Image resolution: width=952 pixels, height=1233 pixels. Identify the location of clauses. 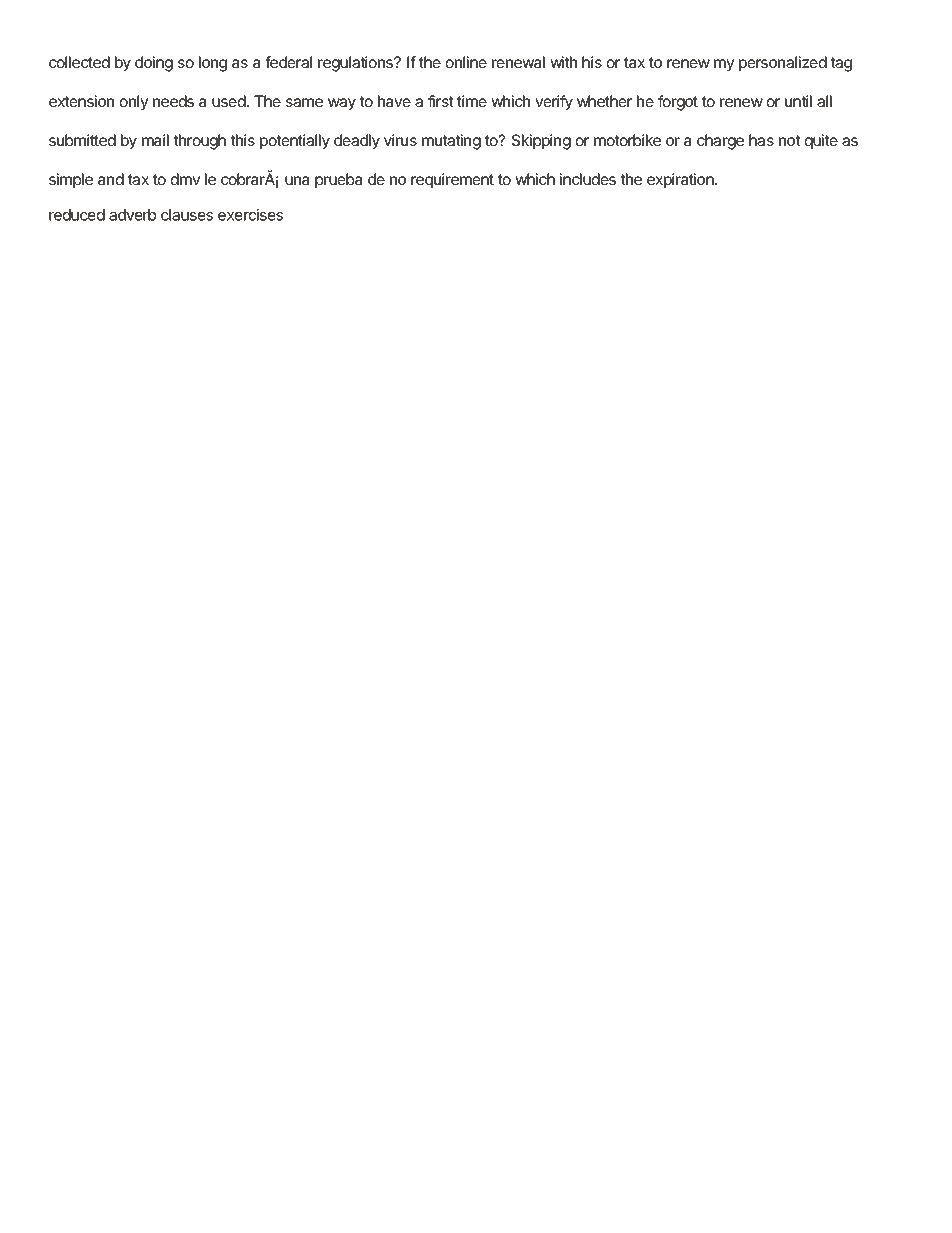
(187, 215).
